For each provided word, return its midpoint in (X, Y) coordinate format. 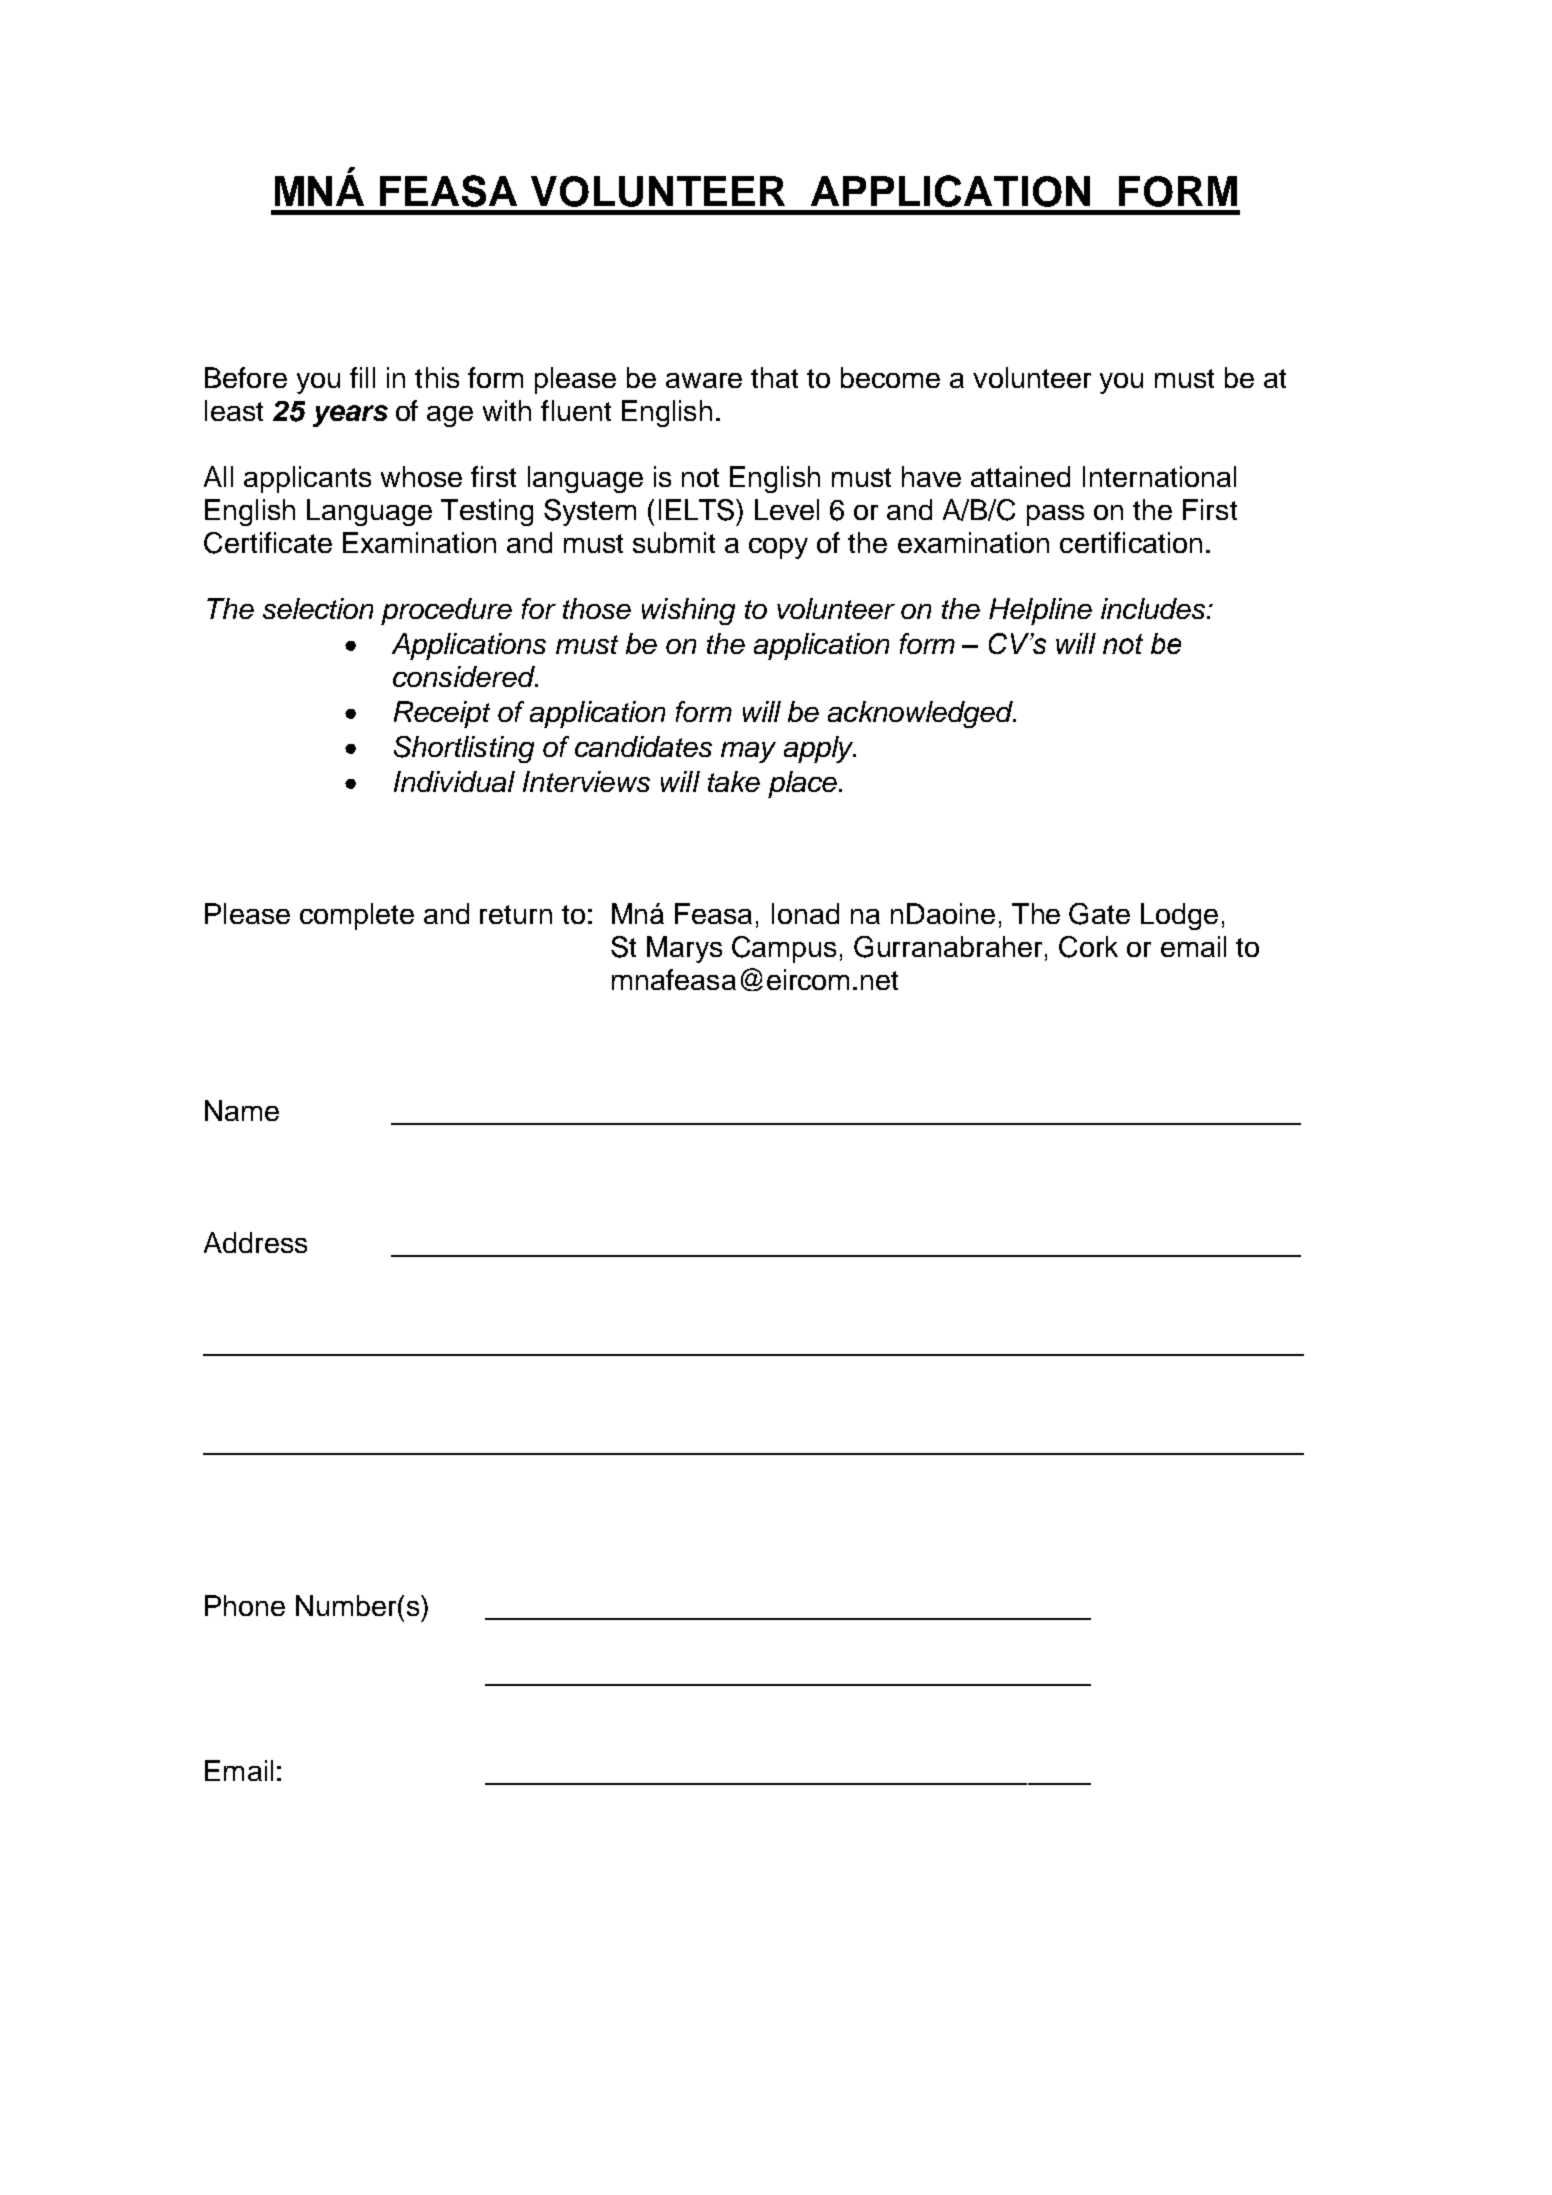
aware (704, 380)
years (350, 416)
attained (1020, 476)
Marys (684, 949)
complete (357, 916)
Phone (245, 1605)
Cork (1088, 947)
